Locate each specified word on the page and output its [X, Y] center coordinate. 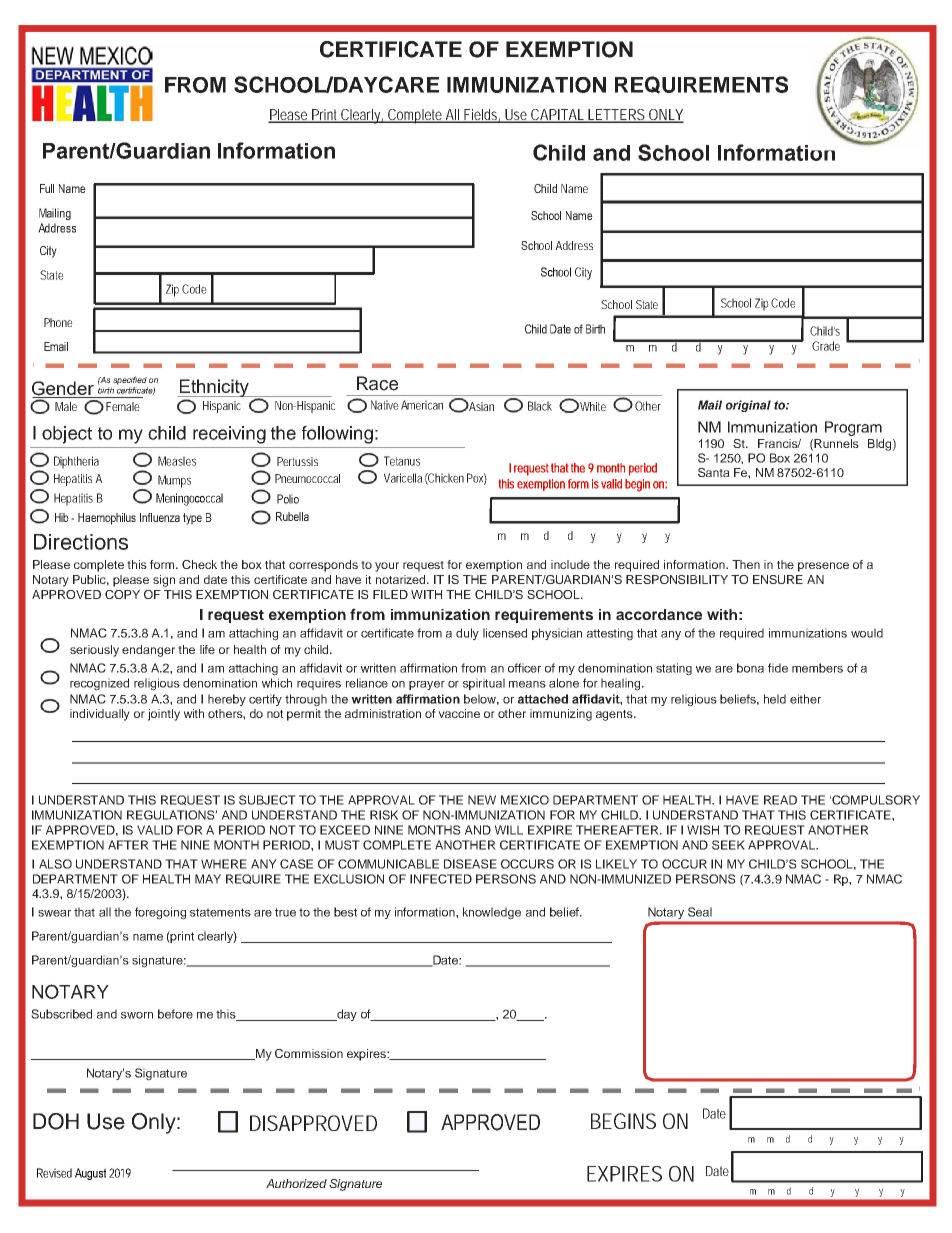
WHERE [224, 864]
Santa [714, 472]
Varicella [403, 478]
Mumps [174, 481]
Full [47, 188]
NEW [482, 800]
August [90, 1174]
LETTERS [616, 116]
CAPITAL [557, 116]
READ [780, 800]
